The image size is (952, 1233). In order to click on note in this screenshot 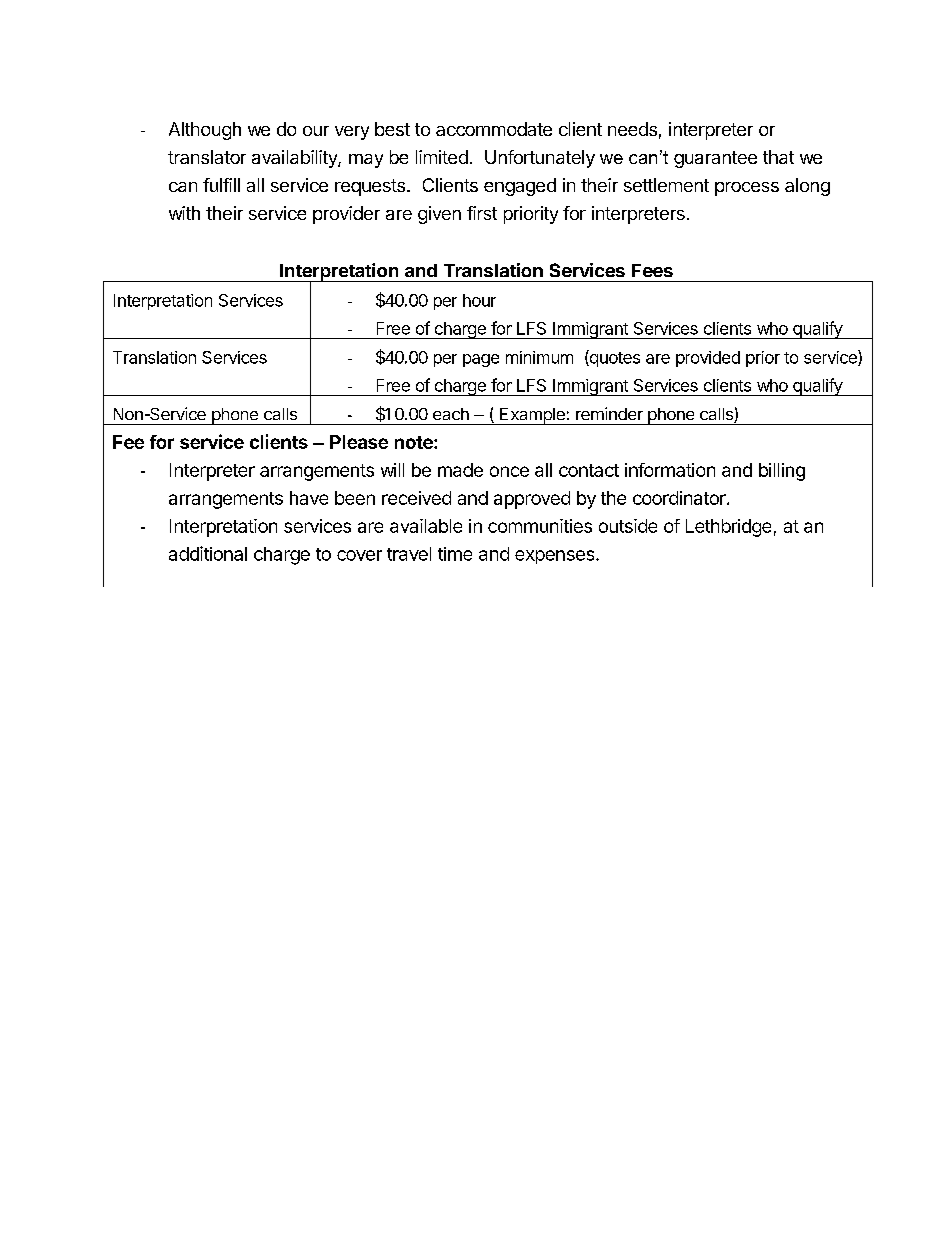, I will do `click(415, 442)`.
